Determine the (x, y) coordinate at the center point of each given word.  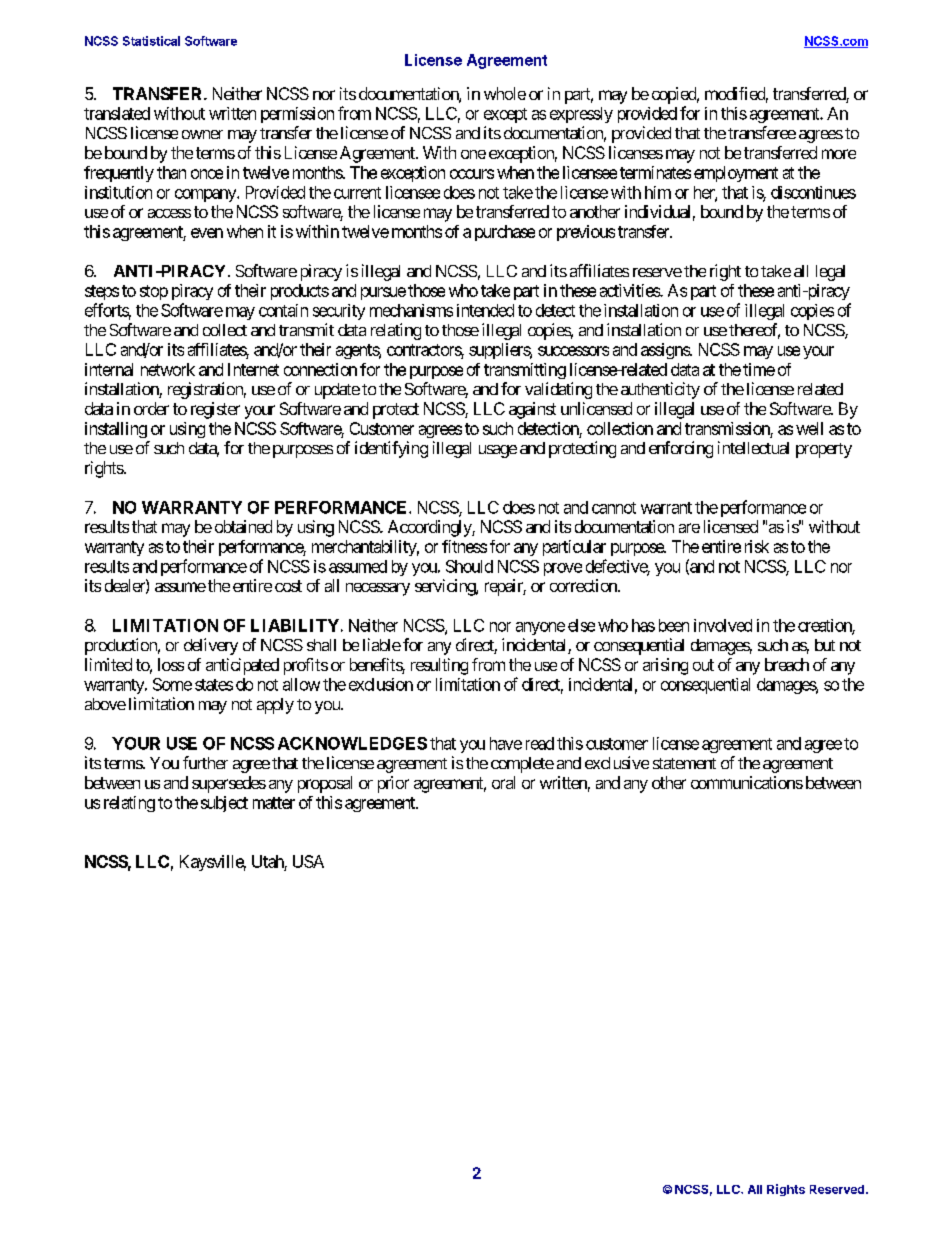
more (839, 154)
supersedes (229, 784)
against (532, 410)
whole (505, 93)
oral (503, 782)
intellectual (753, 447)
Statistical (151, 41)
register (215, 410)
